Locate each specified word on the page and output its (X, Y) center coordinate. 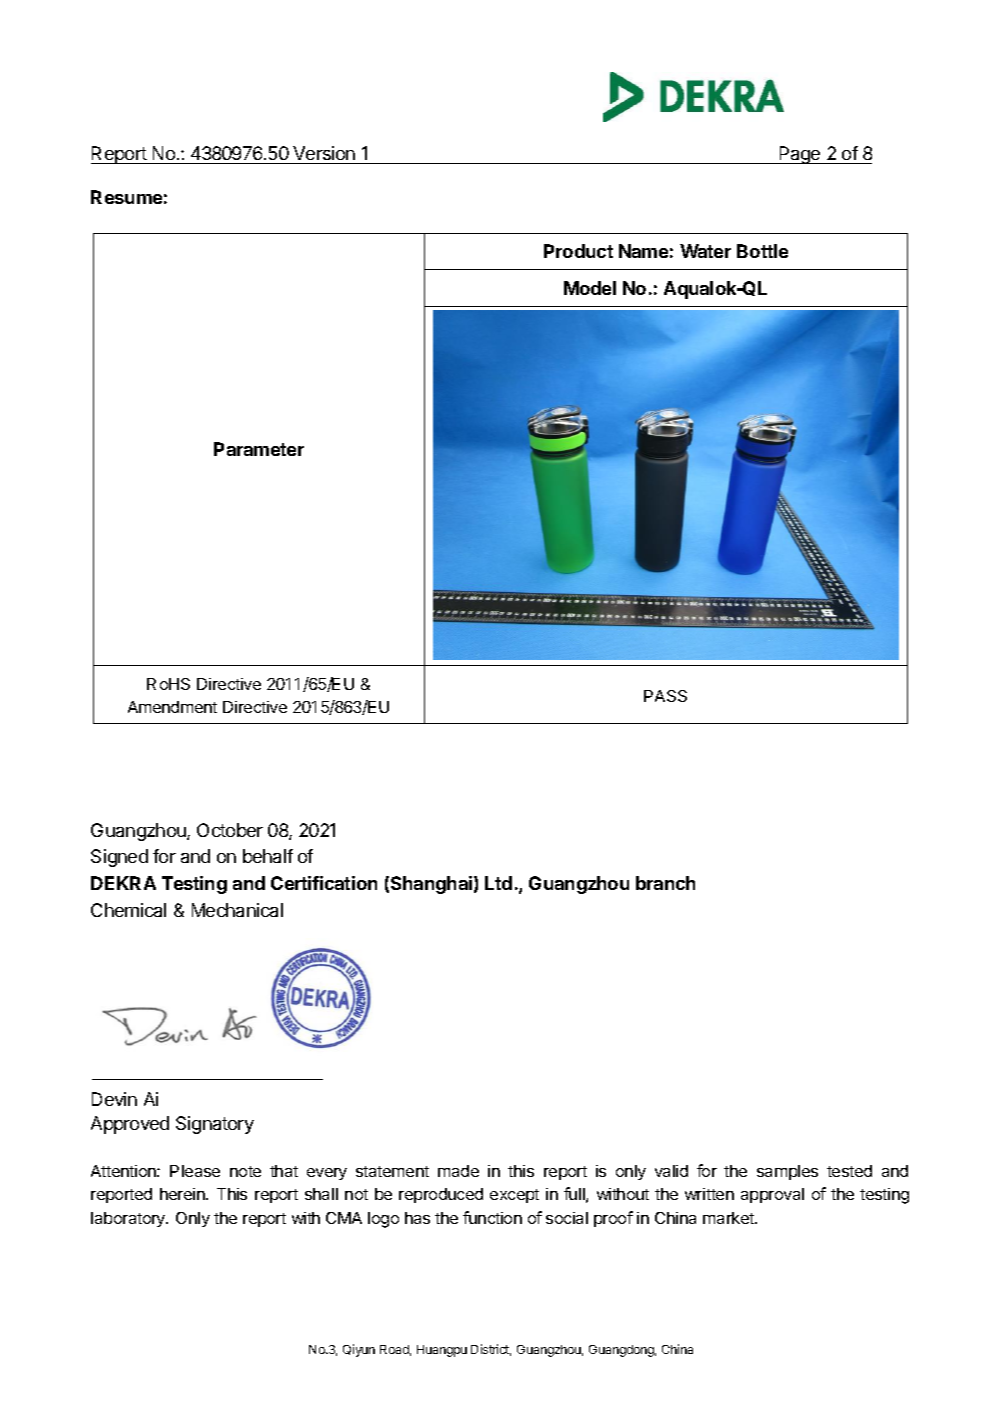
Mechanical (237, 910)
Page (800, 155)
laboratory (129, 1219)
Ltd (498, 883)
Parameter (259, 449)
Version (324, 153)
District (491, 1350)
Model (590, 288)
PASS (665, 696)
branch (665, 883)
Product (578, 251)
